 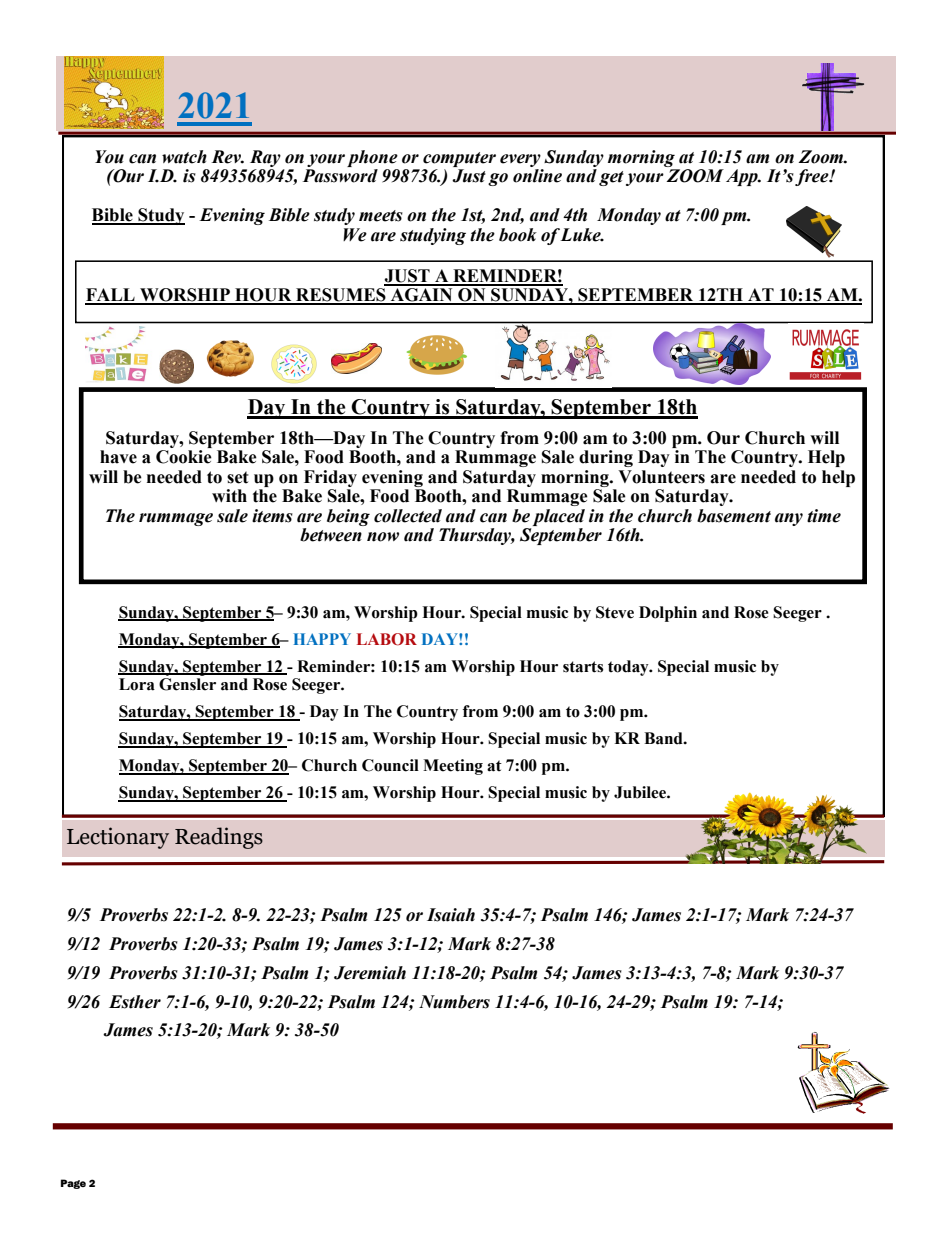 What do you see at coordinates (137, 684) in the page?
I see `Lora` at bounding box center [137, 684].
